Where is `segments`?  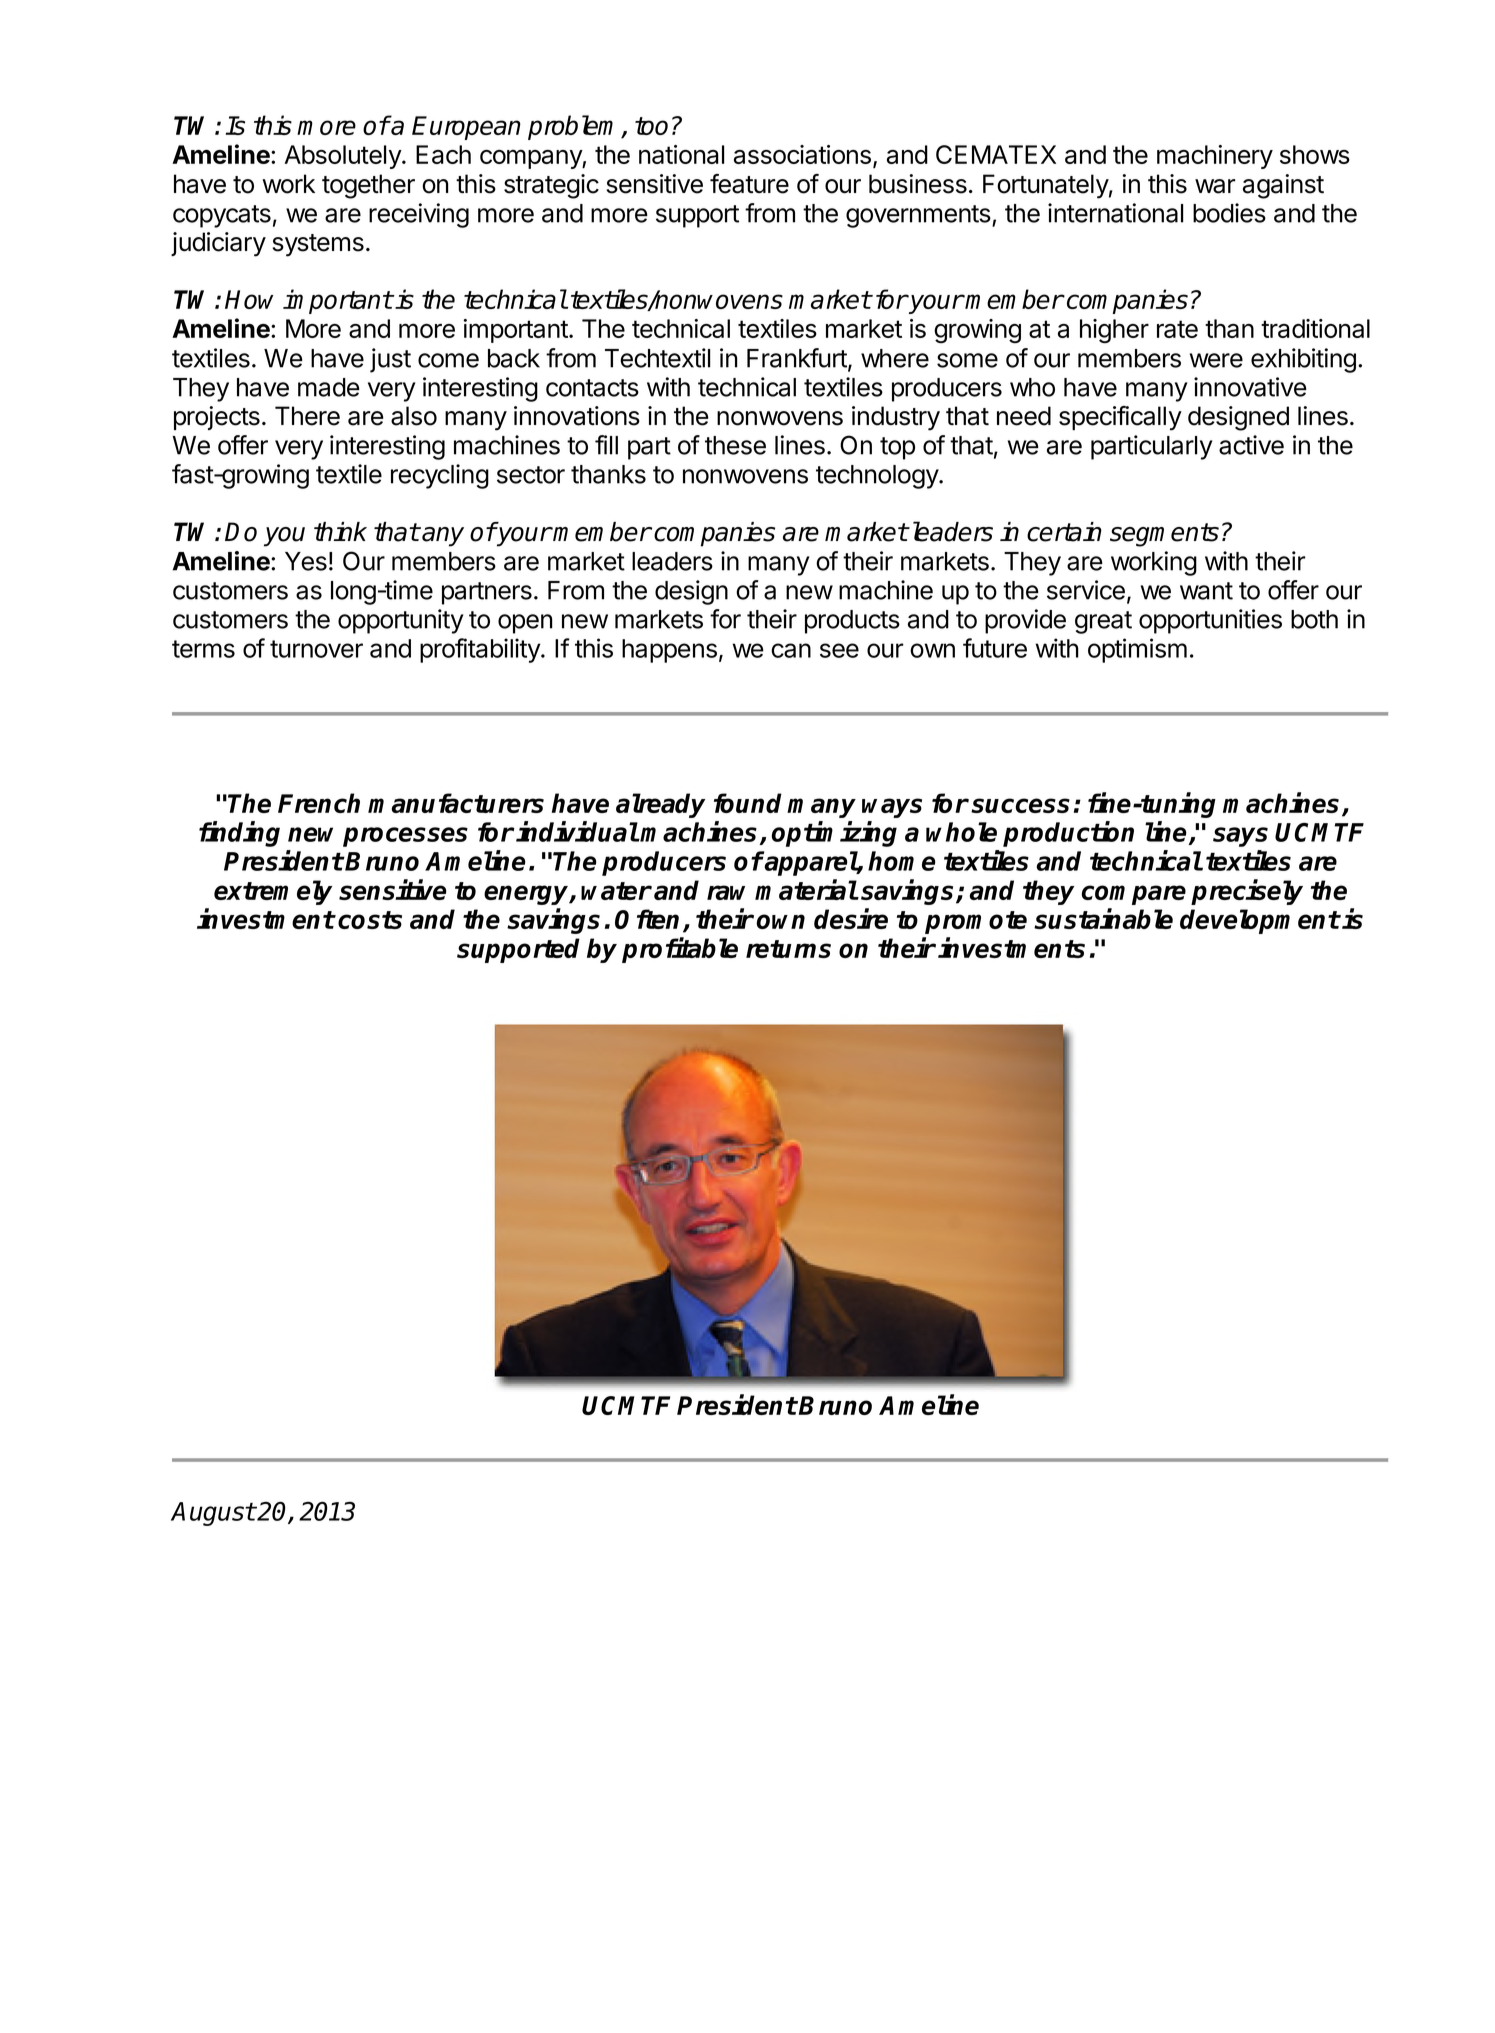 segments is located at coordinates (1164, 535).
